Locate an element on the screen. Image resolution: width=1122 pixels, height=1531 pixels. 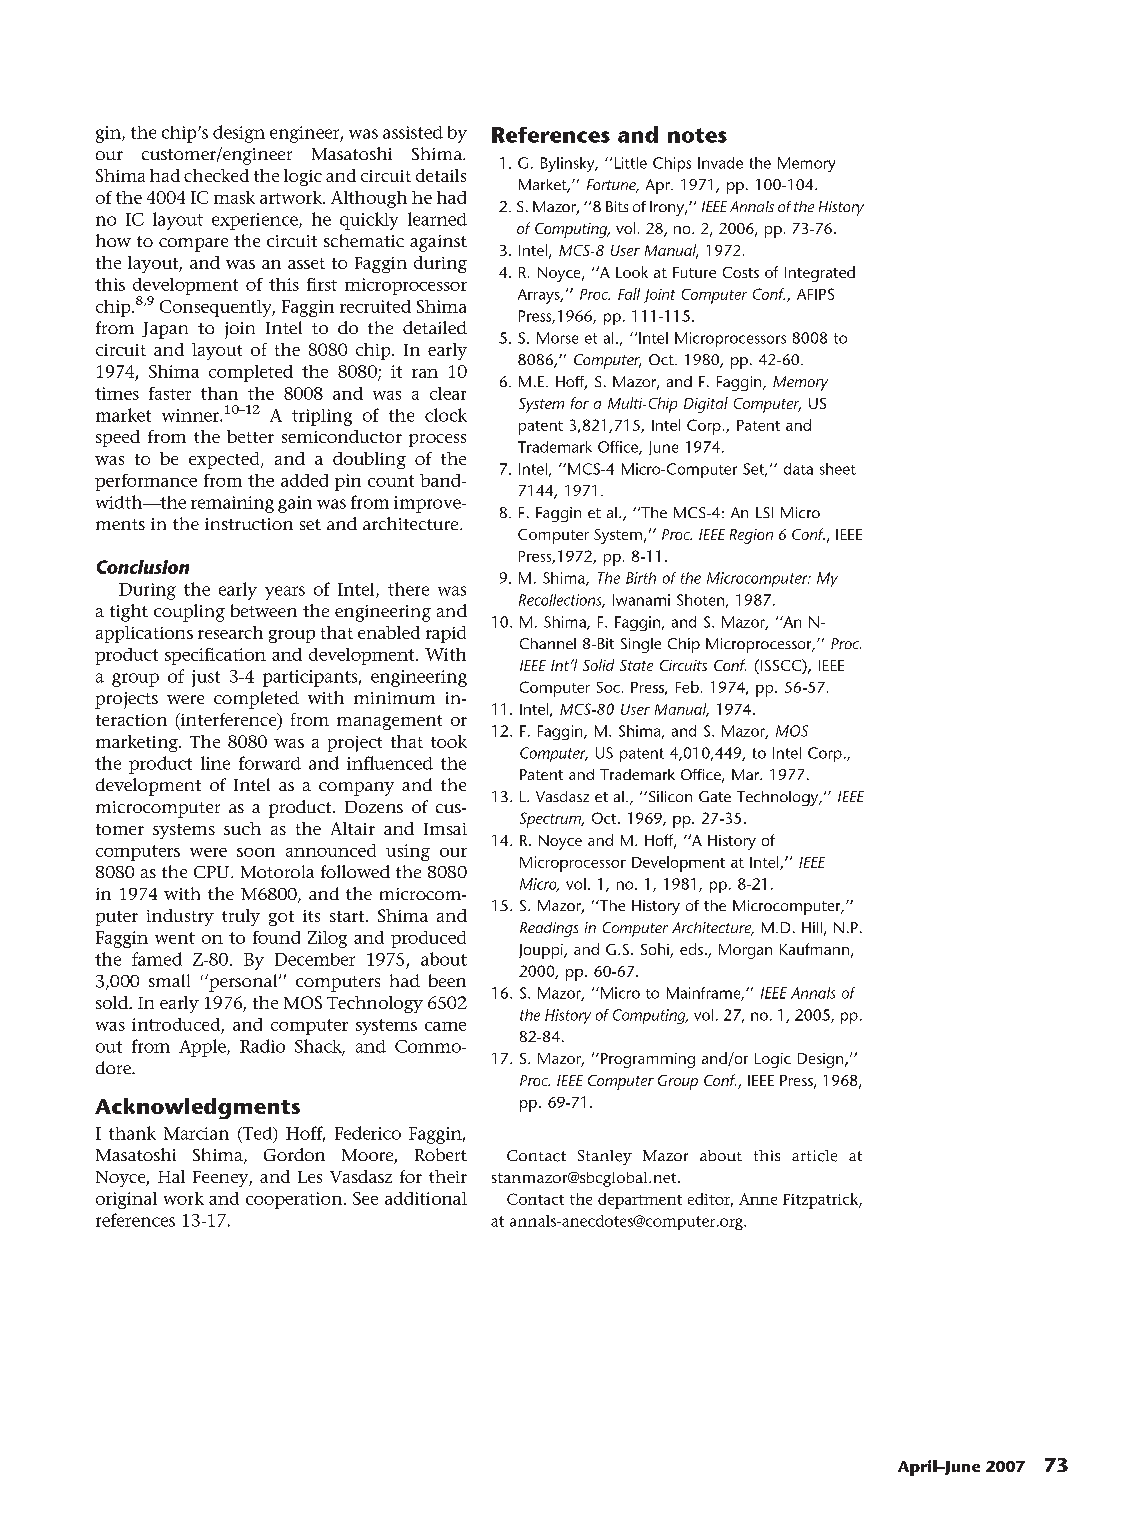
rapid is located at coordinates (446, 634).
